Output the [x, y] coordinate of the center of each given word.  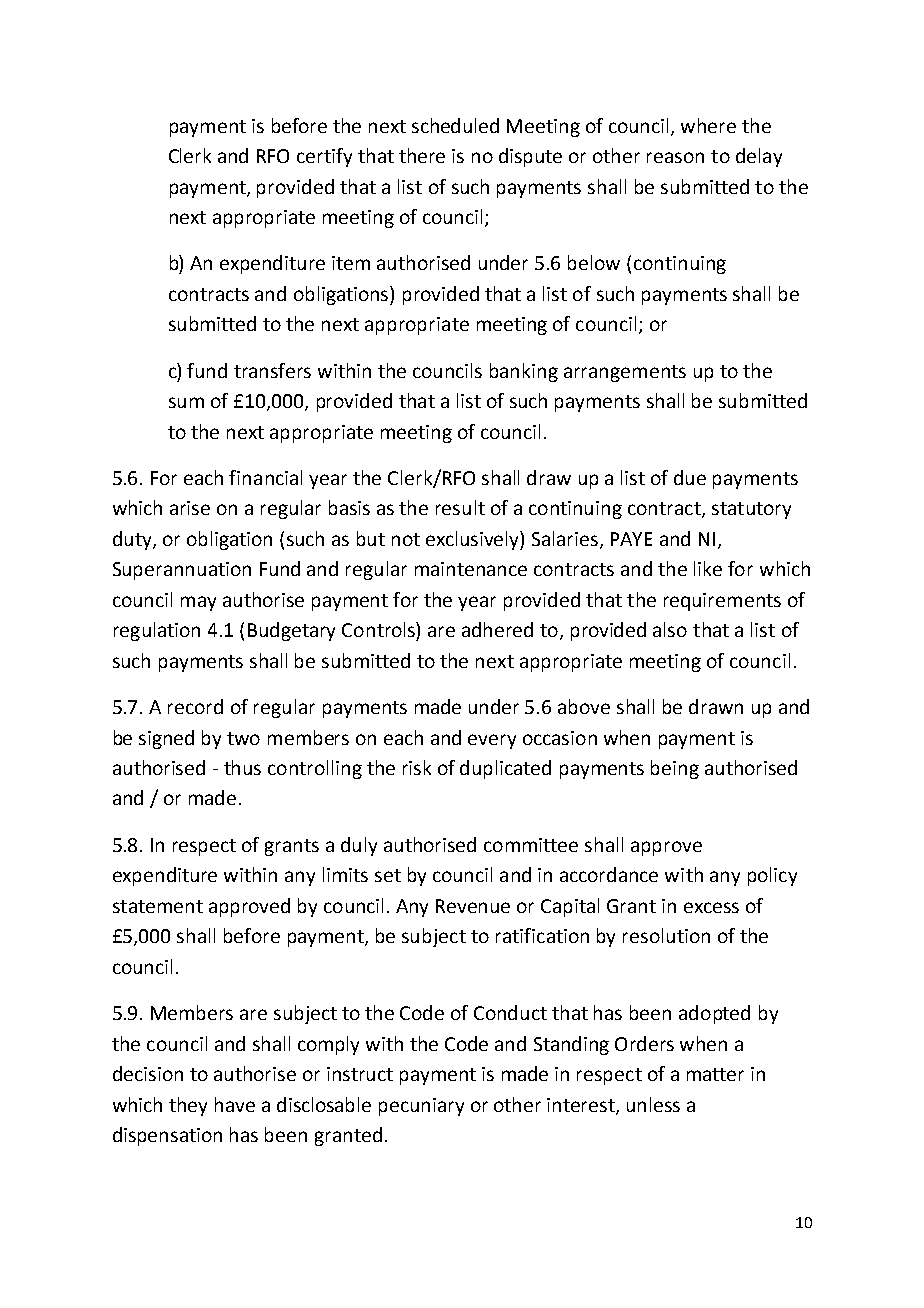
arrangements [625, 373]
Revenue [473, 906]
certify [324, 157]
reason [675, 157]
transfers [272, 370]
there [422, 155]
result [460, 507]
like [708, 568]
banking [524, 372]
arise [190, 508]
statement [158, 906]
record [195, 706]
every [492, 741]
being [675, 769]
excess [711, 907]
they [188, 1106]
